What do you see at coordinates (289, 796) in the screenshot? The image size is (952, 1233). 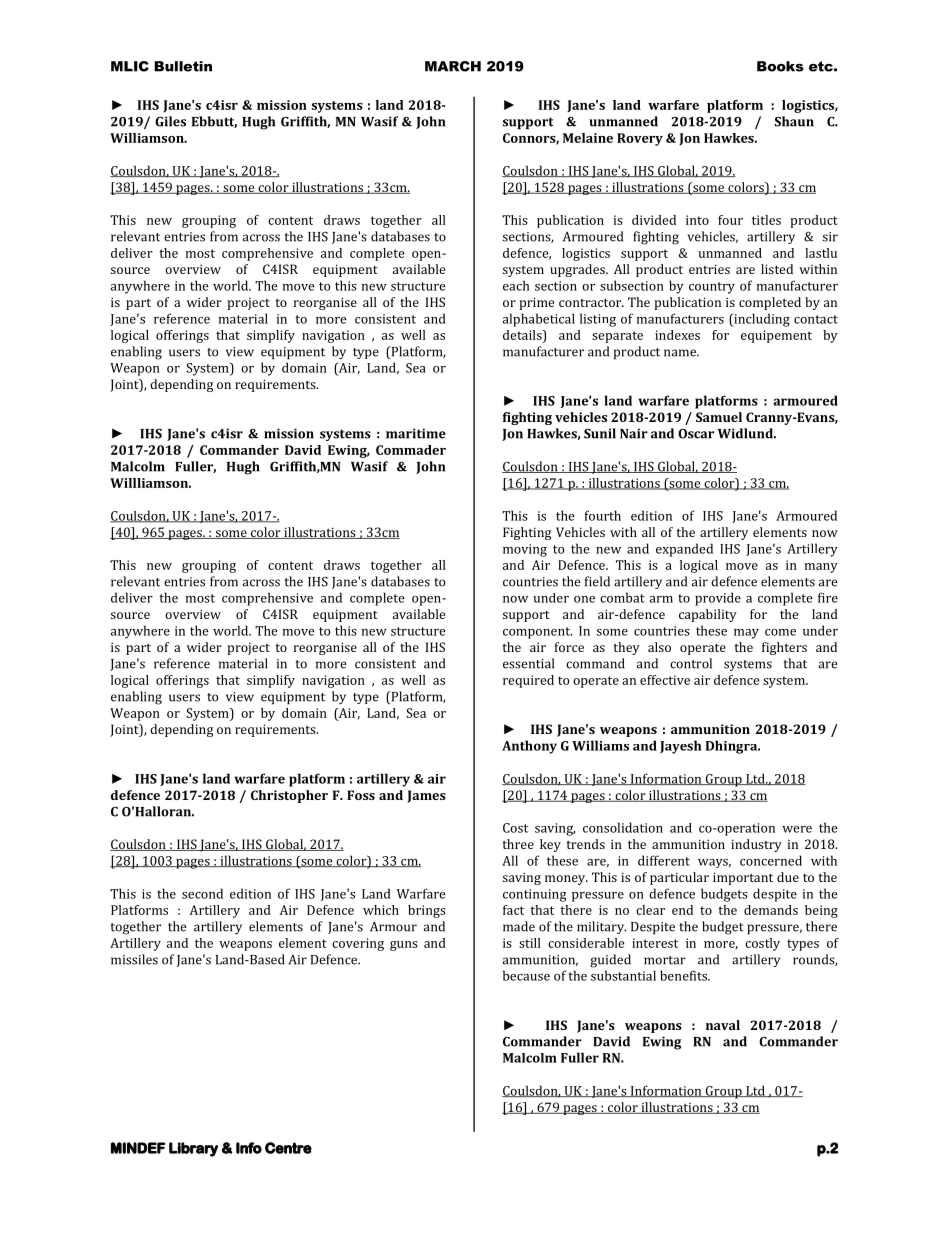 I see `Christopher` at bounding box center [289, 796].
